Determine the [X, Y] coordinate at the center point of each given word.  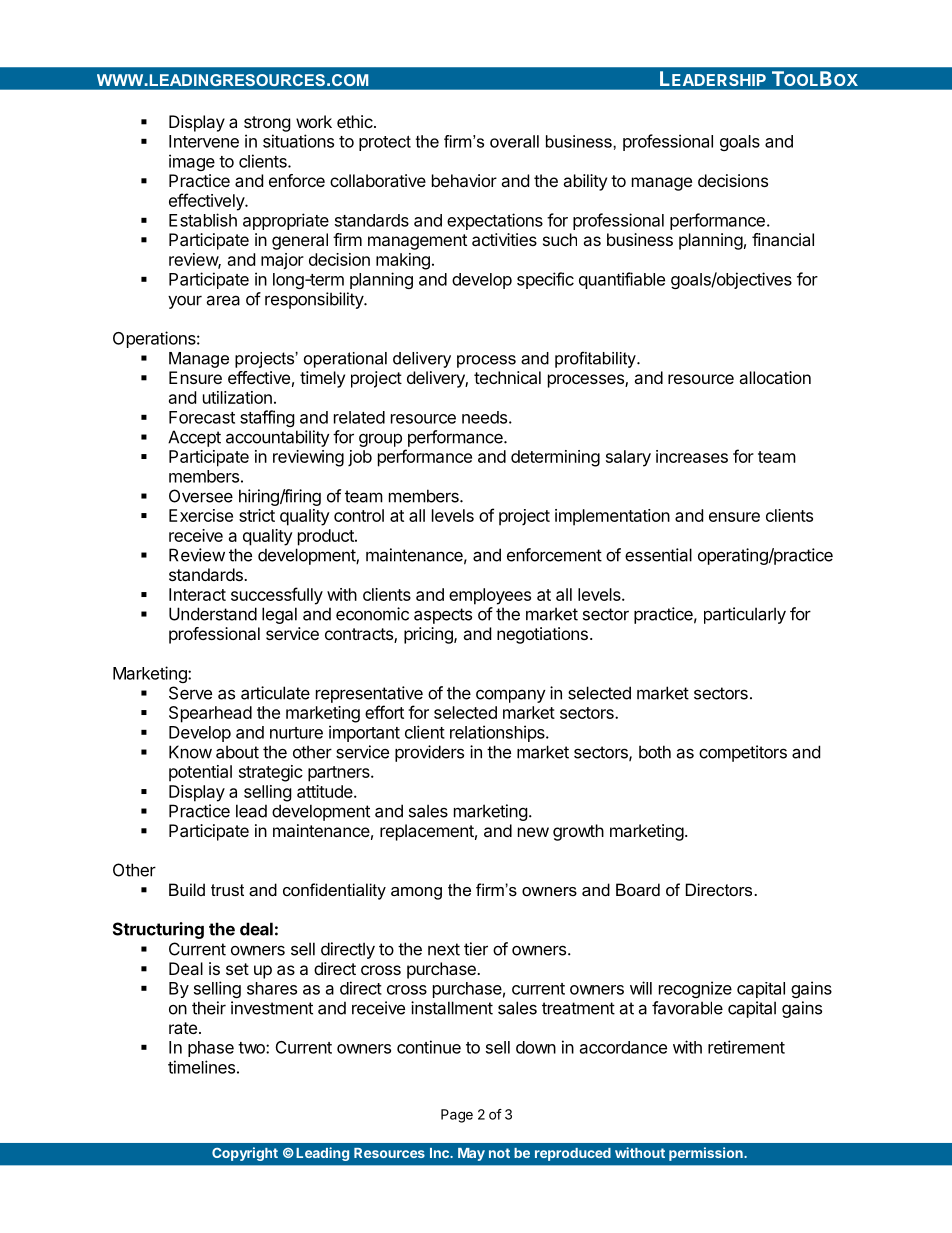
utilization [237, 397]
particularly [745, 615]
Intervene [204, 141]
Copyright [245, 1154]
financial [783, 239]
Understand [213, 614]
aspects [443, 616]
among [416, 893]
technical [507, 377]
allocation [775, 377]
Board [638, 889]
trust [227, 890]
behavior [464, 180]
